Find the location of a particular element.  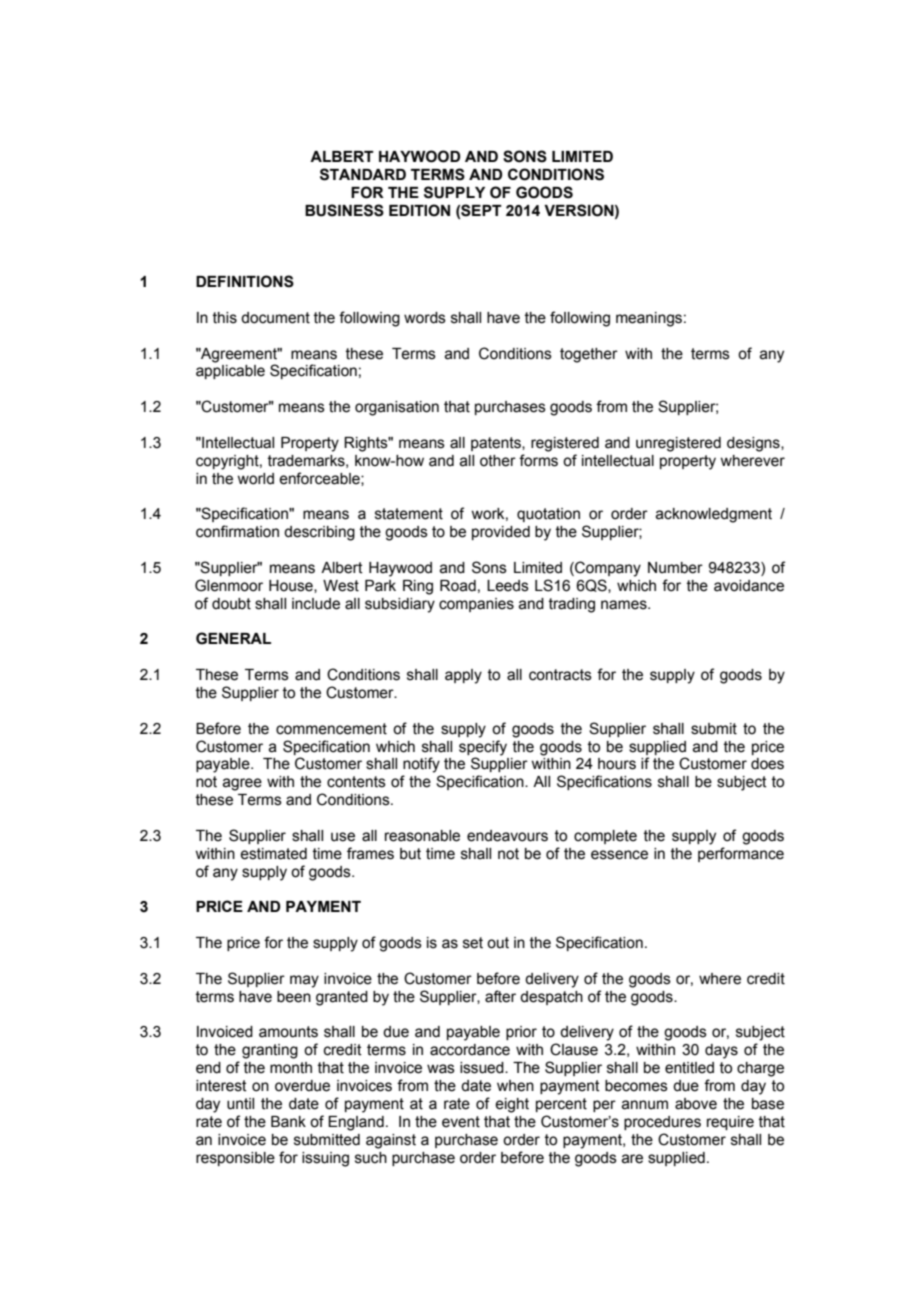

EDITION is located at coordinates (419, 210).
